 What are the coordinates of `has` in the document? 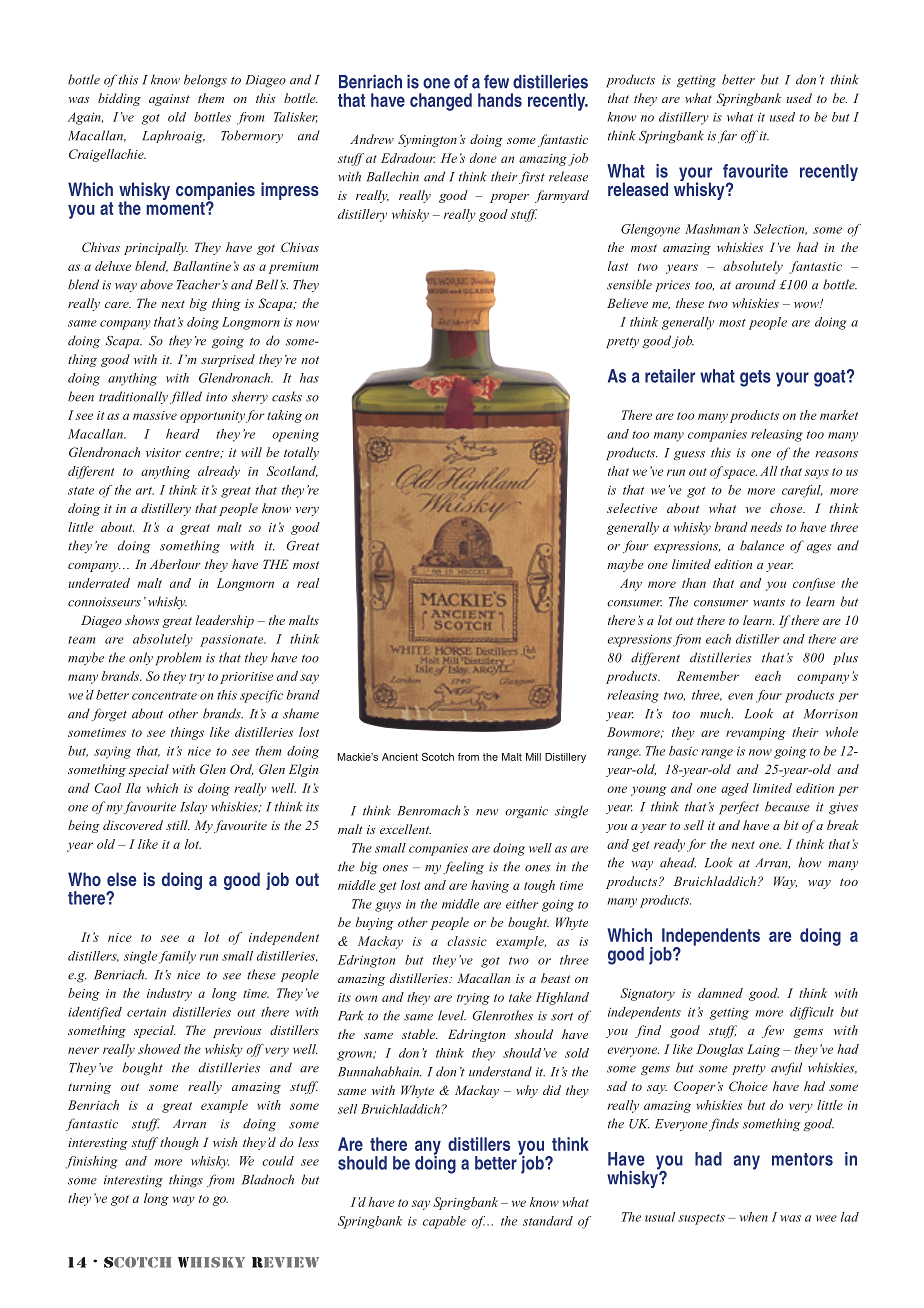 It's located at (309, 378).
